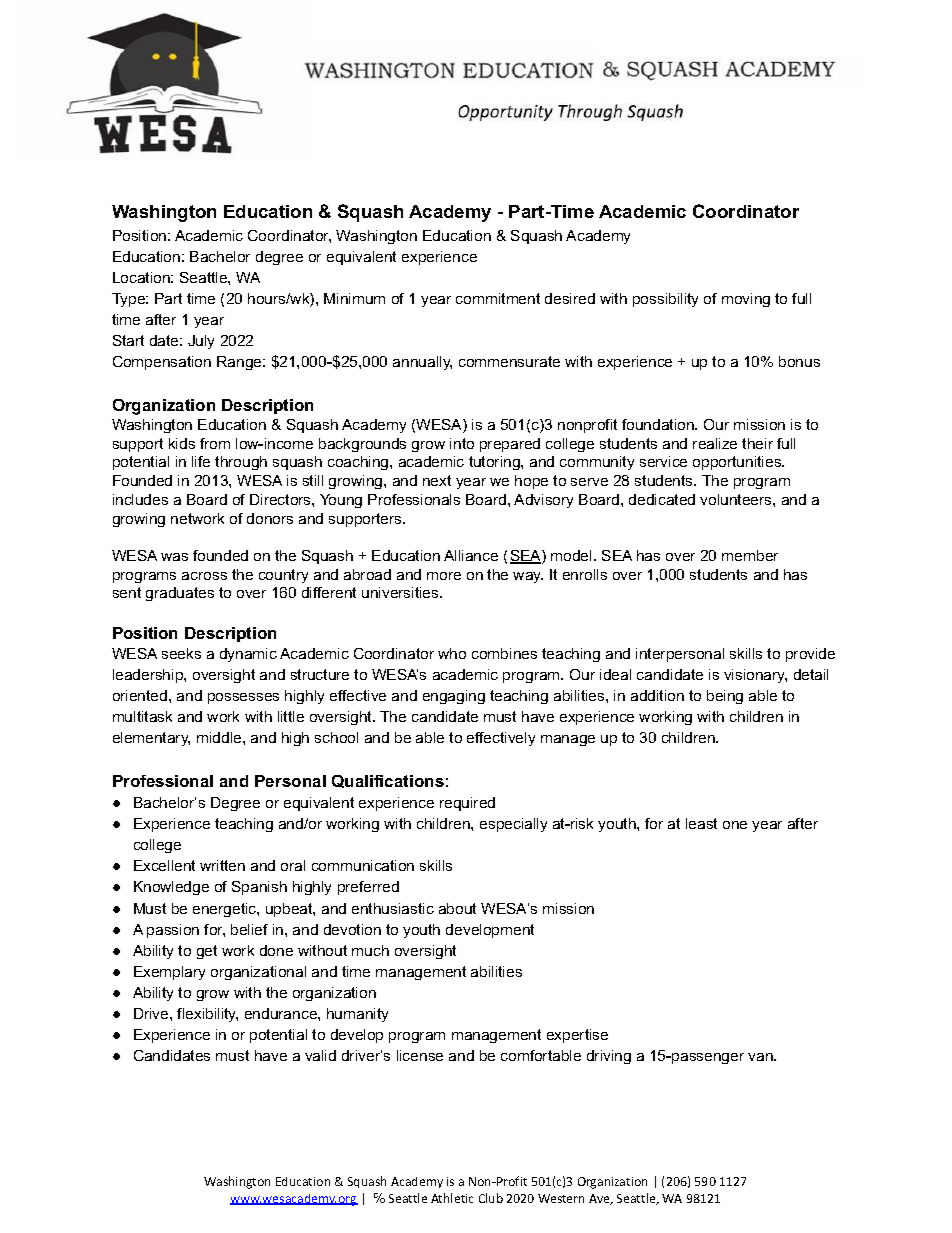 Image resolution: width=952 pixels, height=1233 pixels. What do you see at coordinates (561, 1198) in the page?
I see `Western` at bounding box center [561, 1198].
